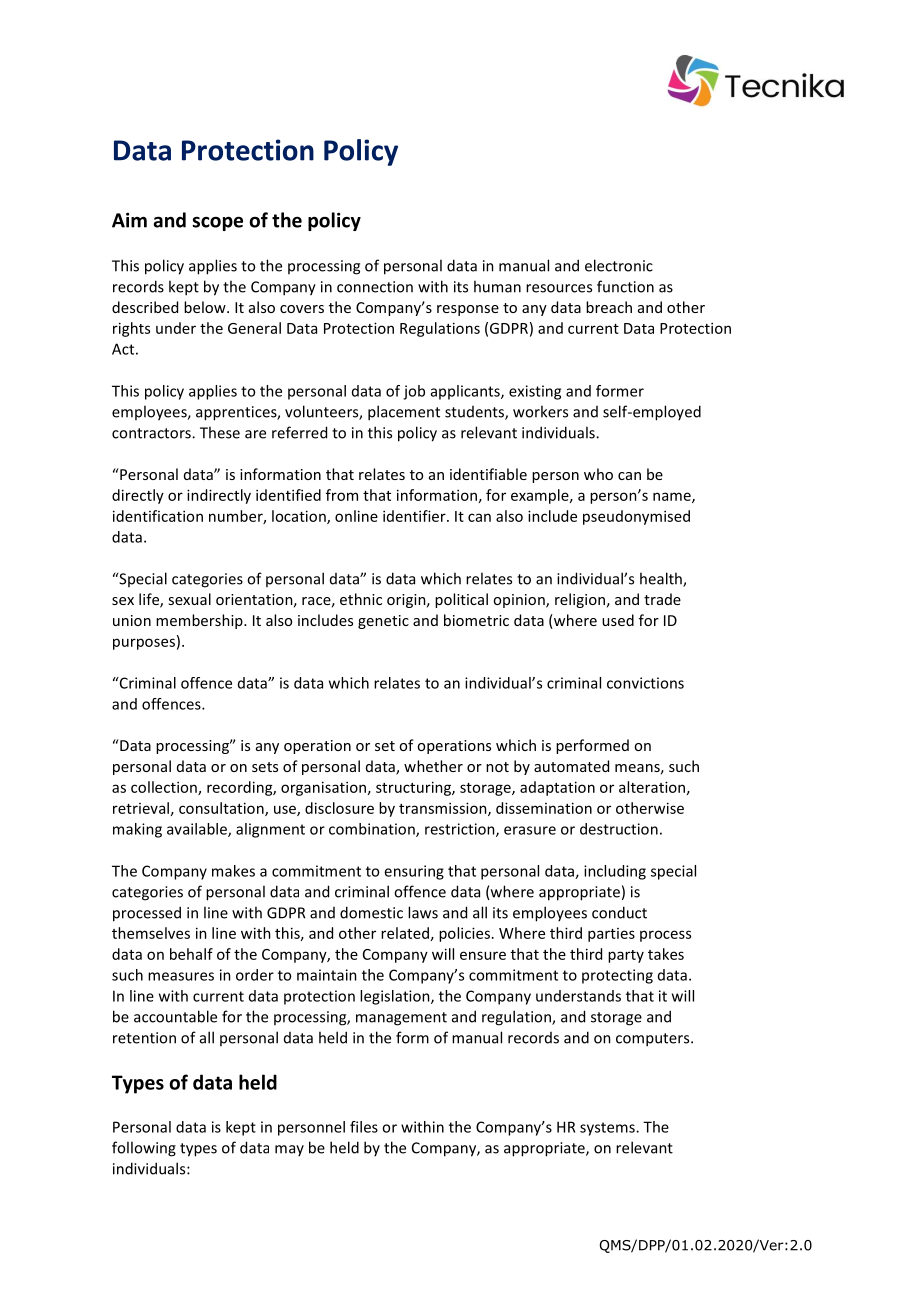 The width and height of the image is (924, 1308). I want to click on connection, so click(375, 287).
